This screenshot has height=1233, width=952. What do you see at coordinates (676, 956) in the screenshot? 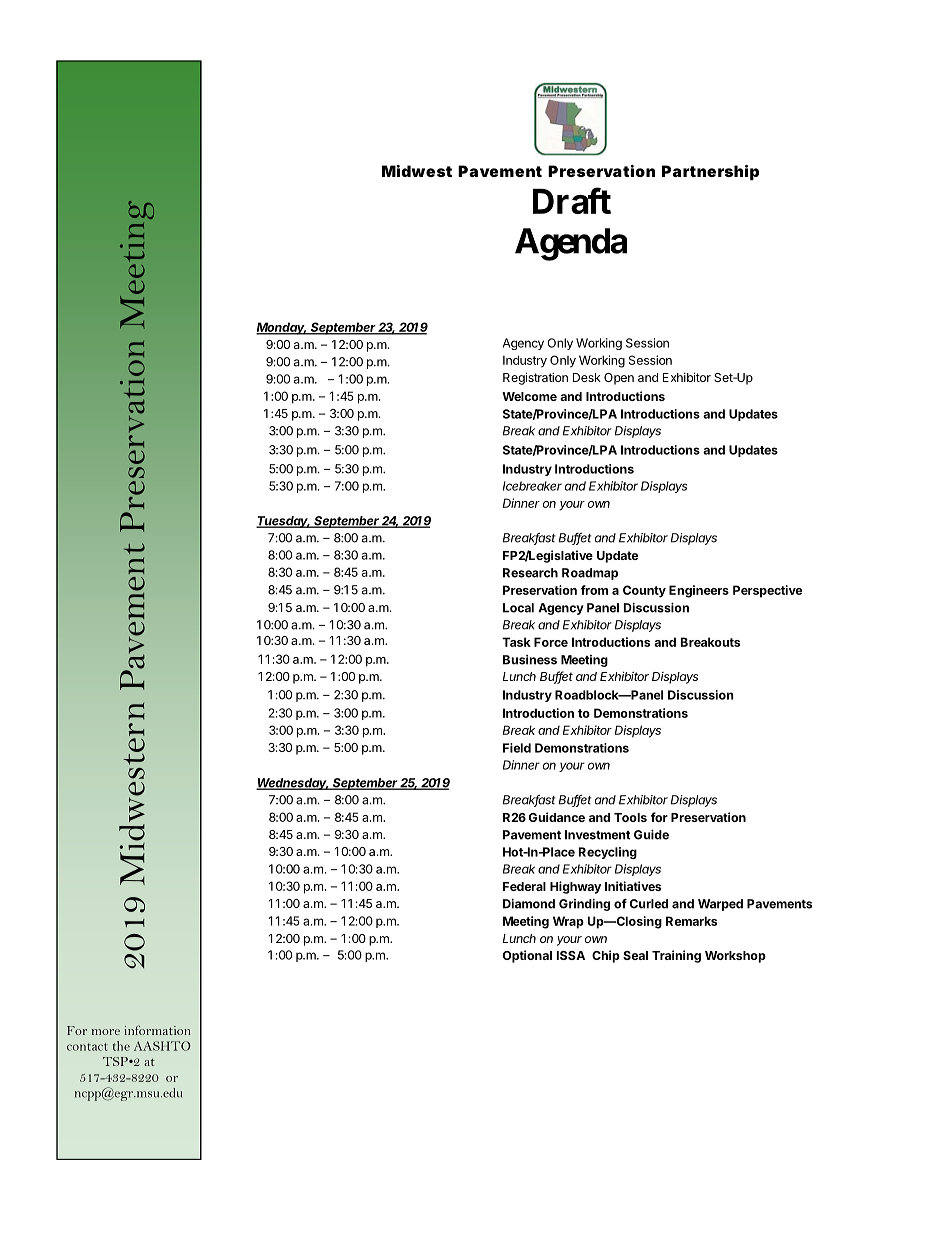
I see `Training` at bounding box center [676, 956].
